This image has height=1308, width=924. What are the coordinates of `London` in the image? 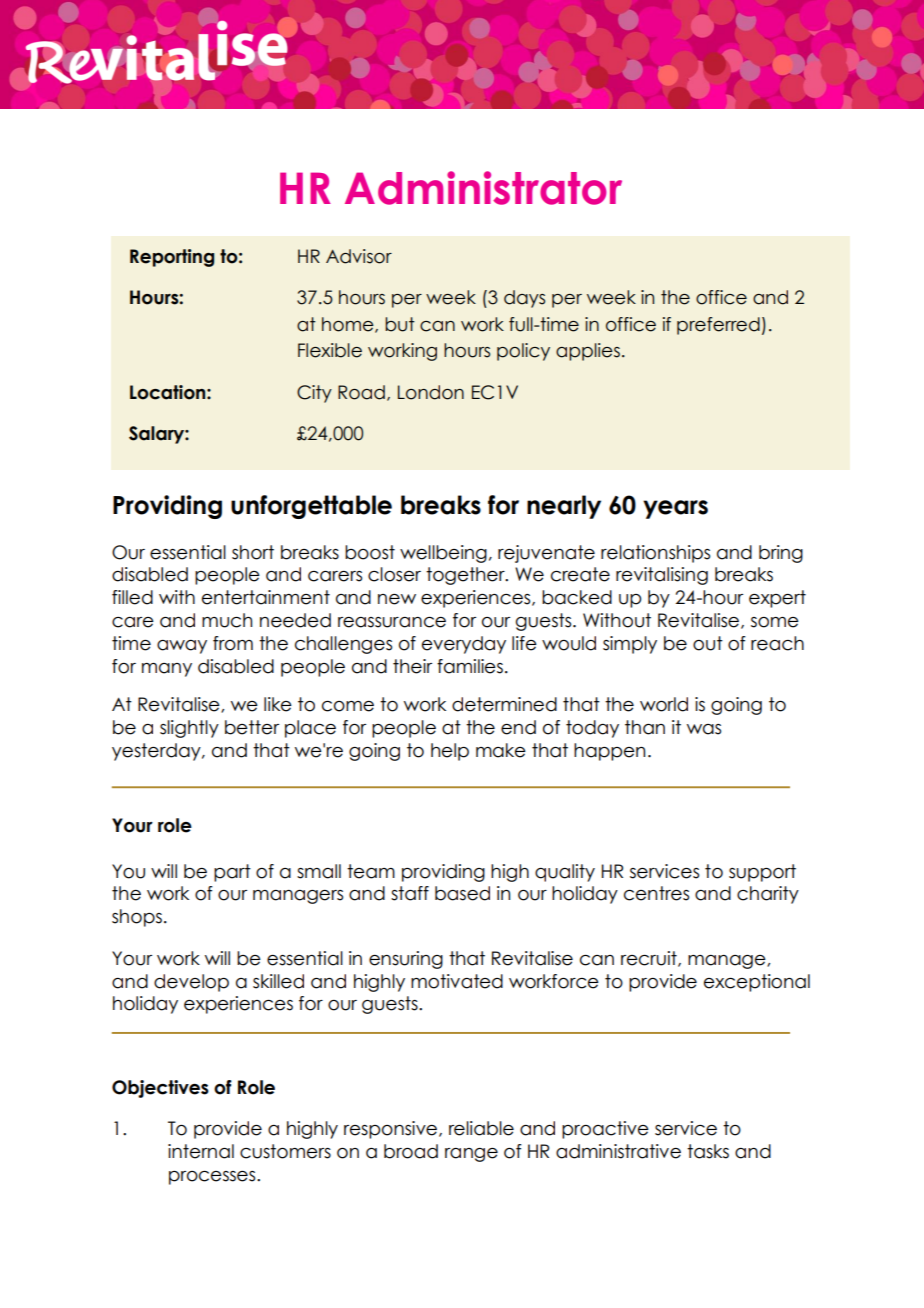 It's located at (431, 392).
